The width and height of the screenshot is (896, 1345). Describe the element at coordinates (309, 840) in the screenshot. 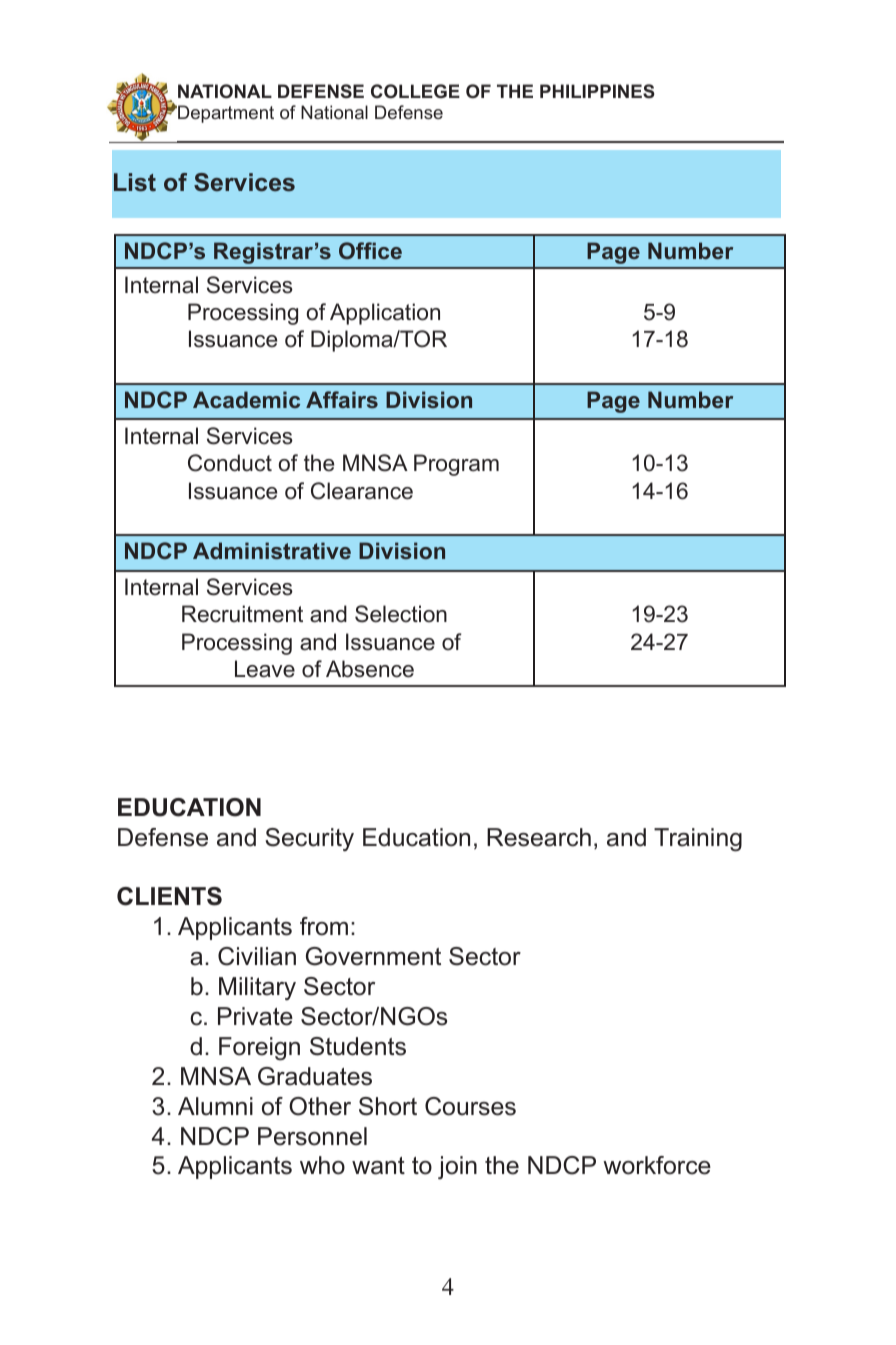

I see `Security` at that location.
